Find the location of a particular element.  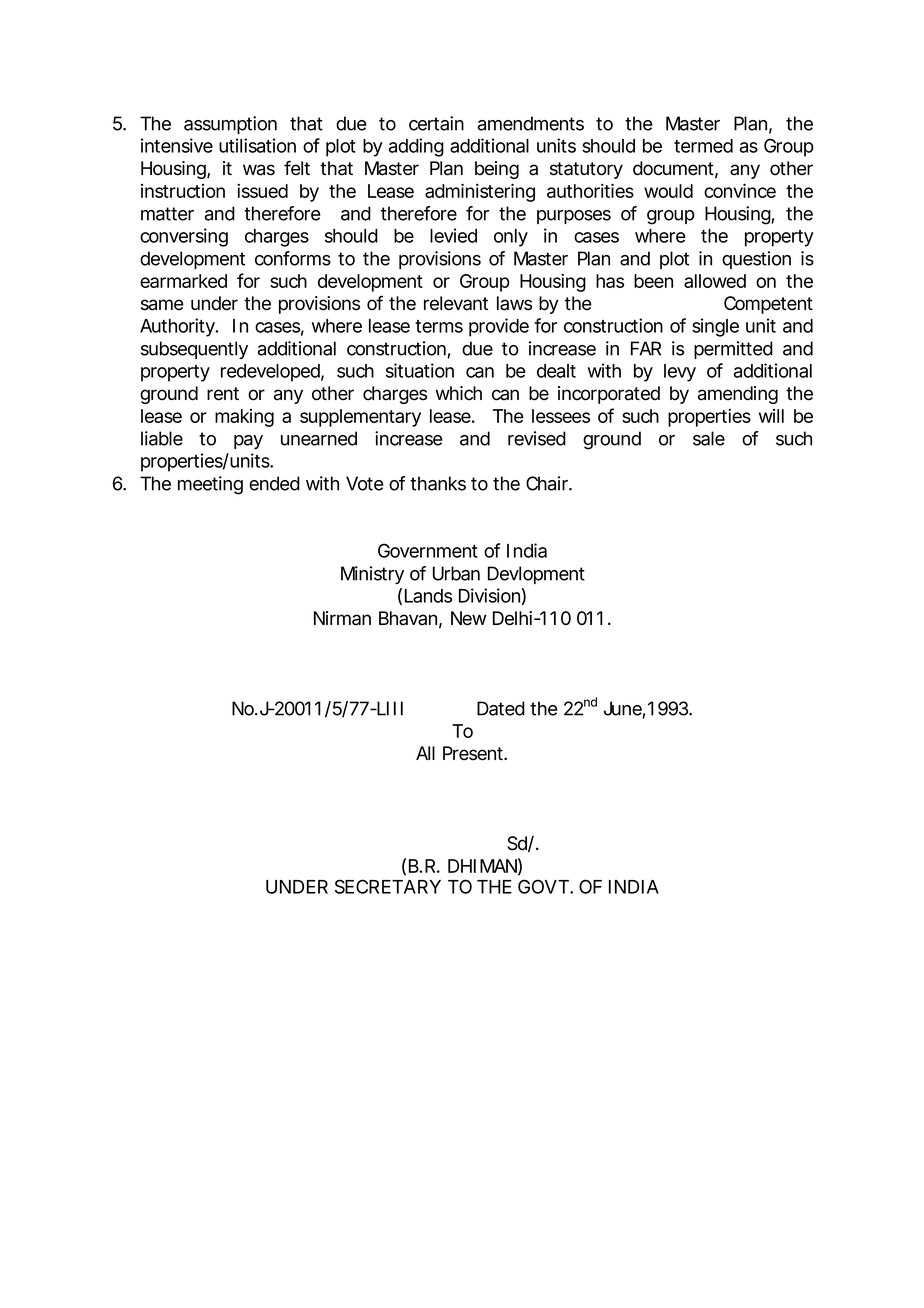

SECRETARY is located at coordinates (388, 886).
